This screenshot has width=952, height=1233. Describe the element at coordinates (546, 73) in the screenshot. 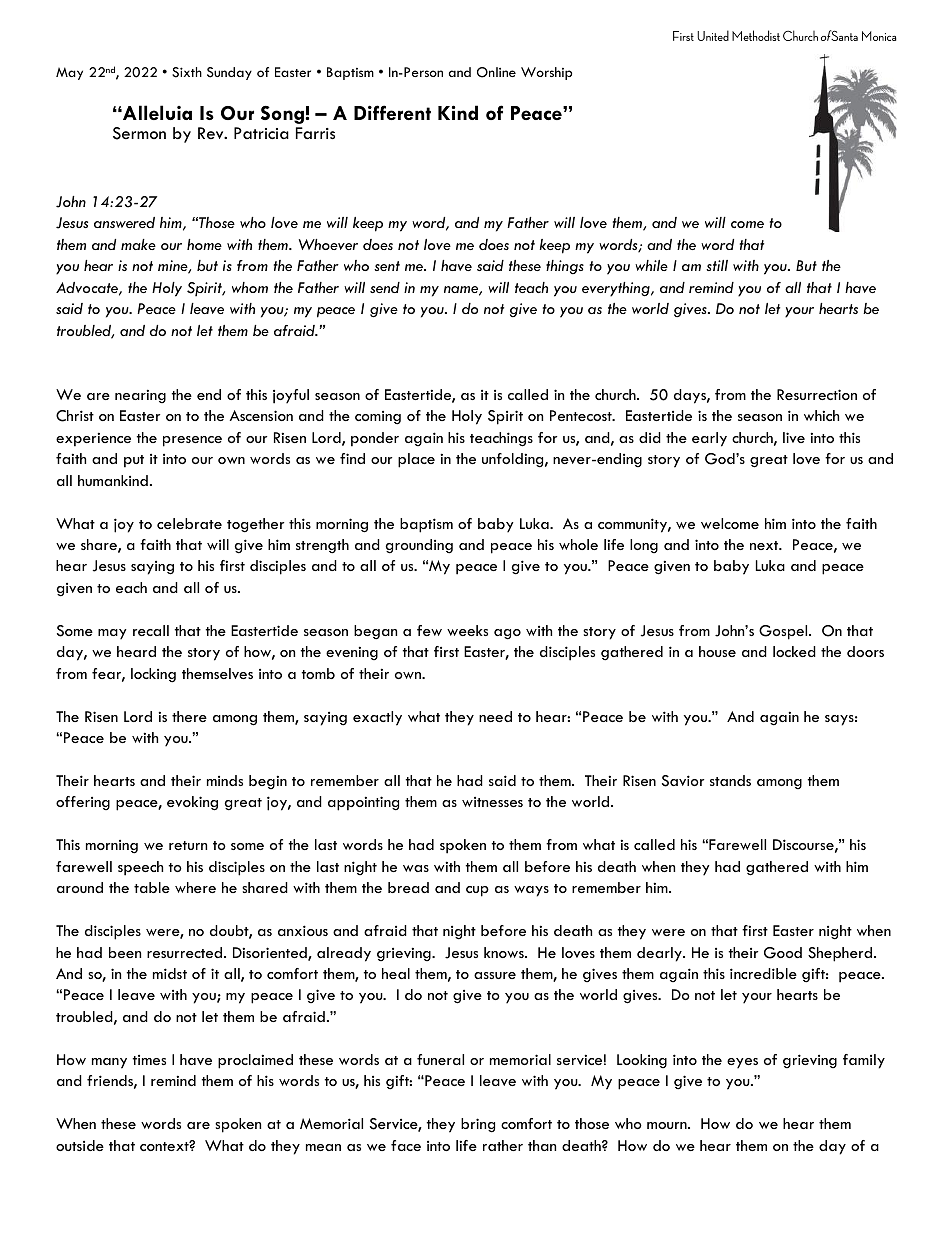

I see `Worship` at that location.
